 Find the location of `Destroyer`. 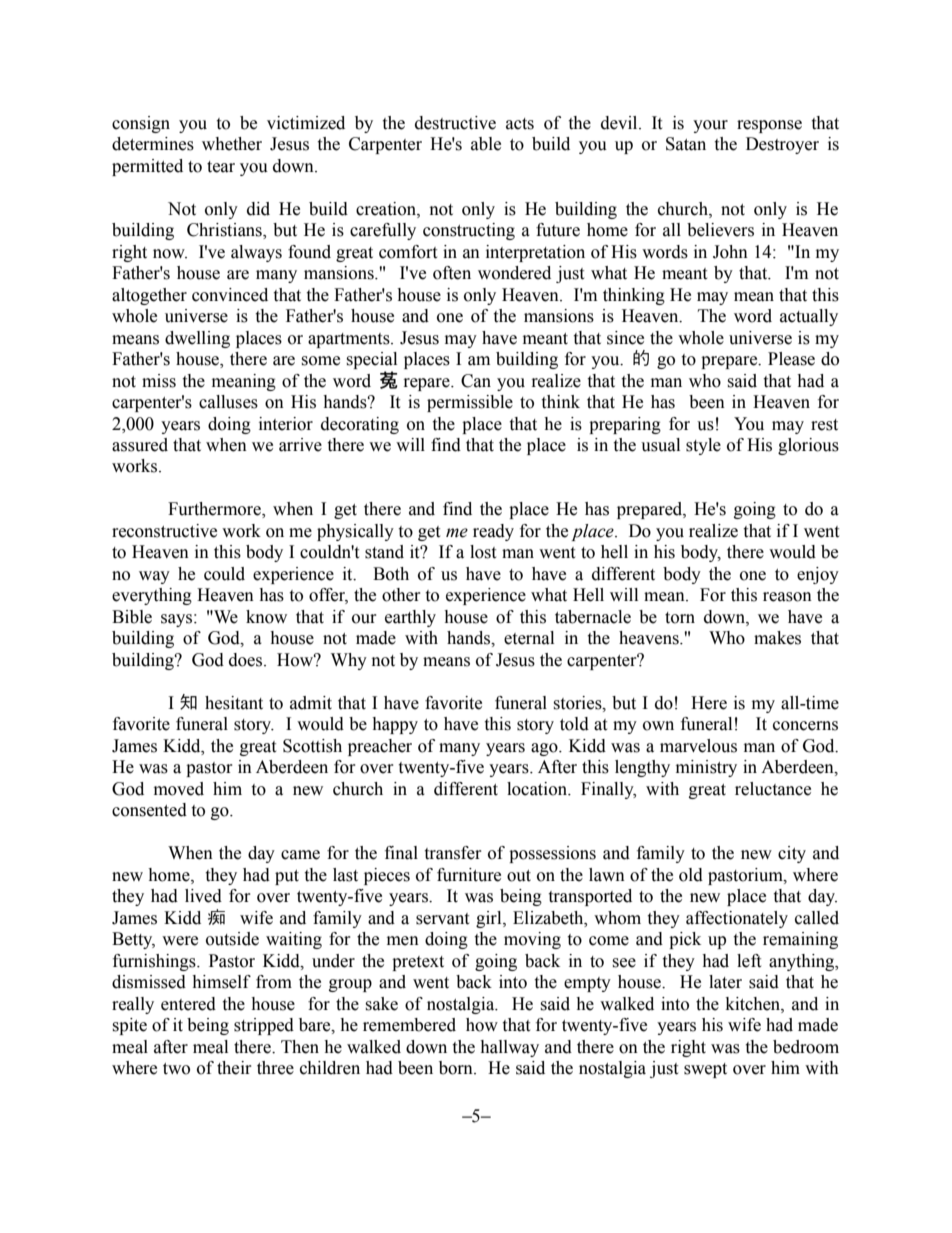

Destroyer is located at coordinates (782, 145).
